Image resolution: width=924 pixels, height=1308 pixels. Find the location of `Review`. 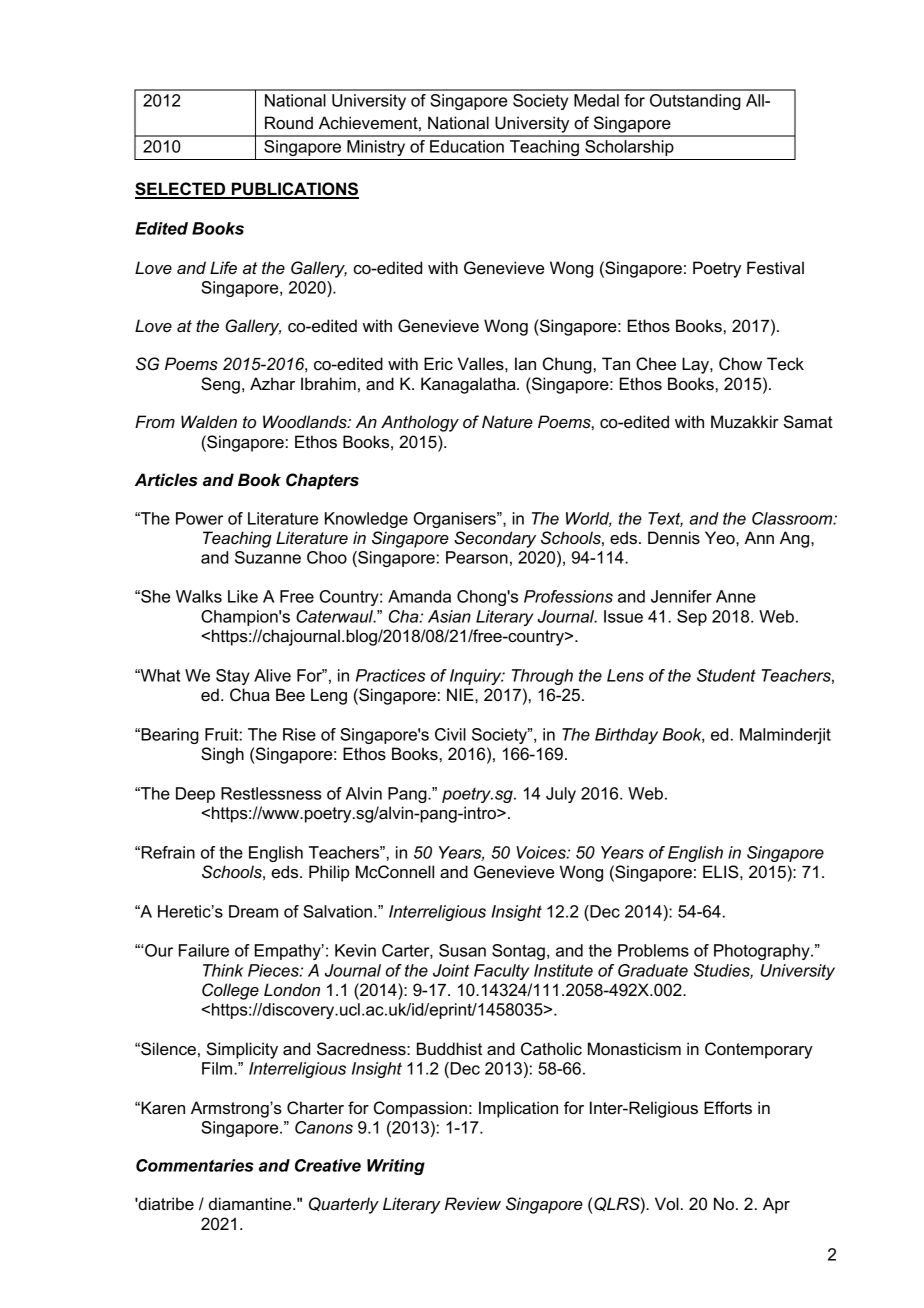

Review is located at coordinates (473, 1204).
